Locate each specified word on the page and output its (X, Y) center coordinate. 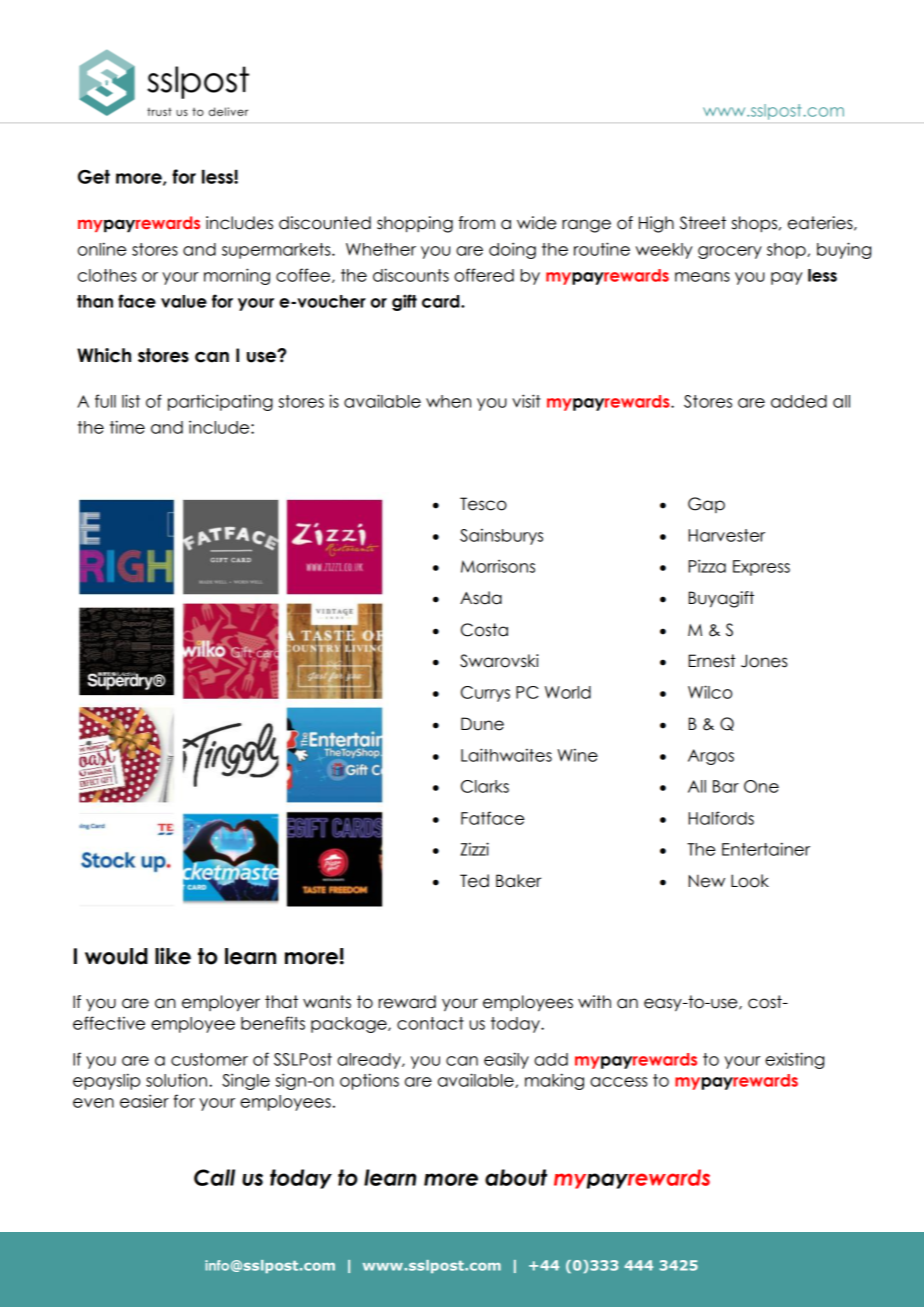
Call (214, 1177)
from (476, 223)
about (516, 1177)
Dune (482, 724)
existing (794, 1060)
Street (703, 223)
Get (94, 176)
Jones (764, 661)
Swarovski (499, 661)
